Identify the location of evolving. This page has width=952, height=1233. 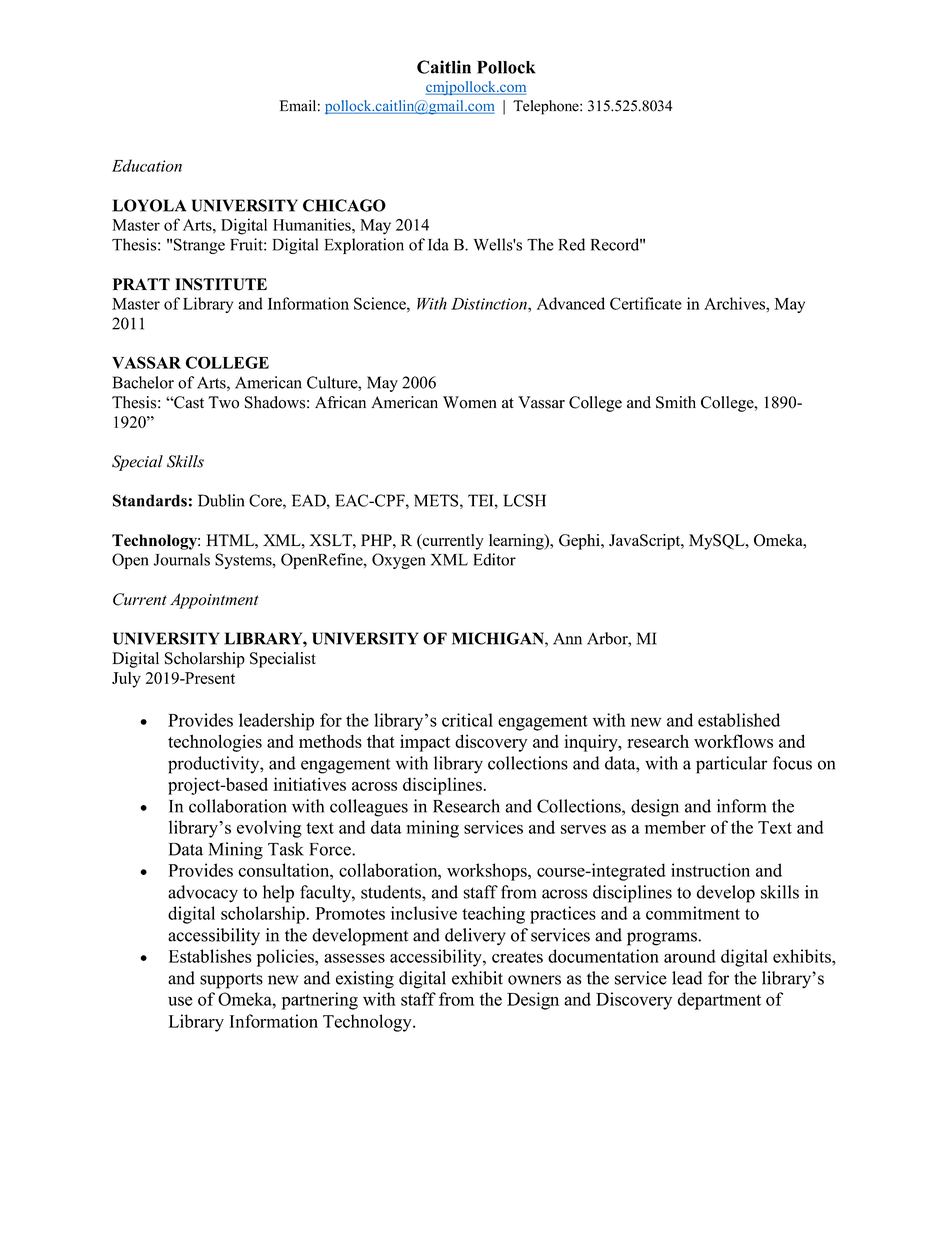
(269, 829).
